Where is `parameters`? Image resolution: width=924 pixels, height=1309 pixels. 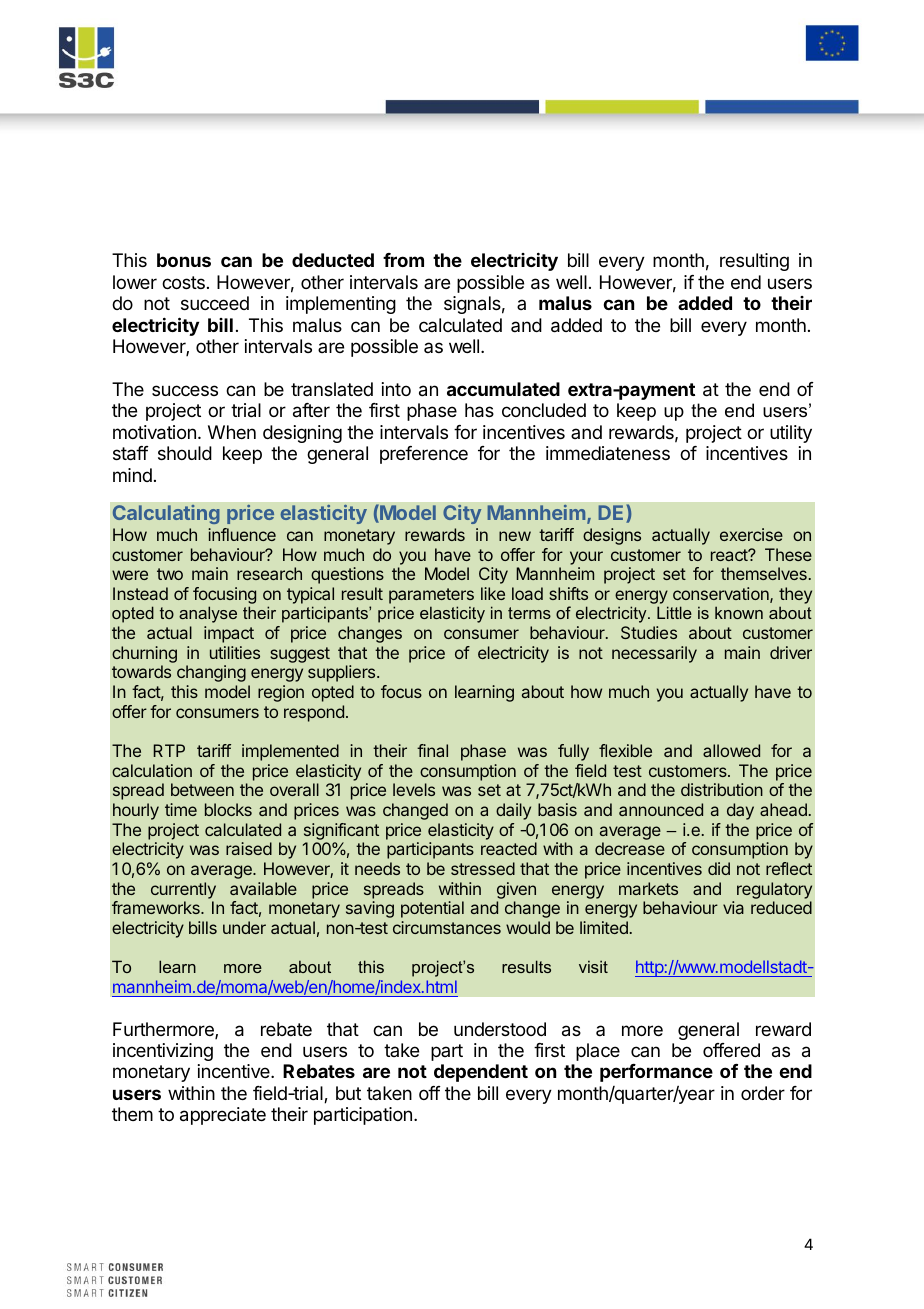 parameters is located at coordinates (431, 596).
